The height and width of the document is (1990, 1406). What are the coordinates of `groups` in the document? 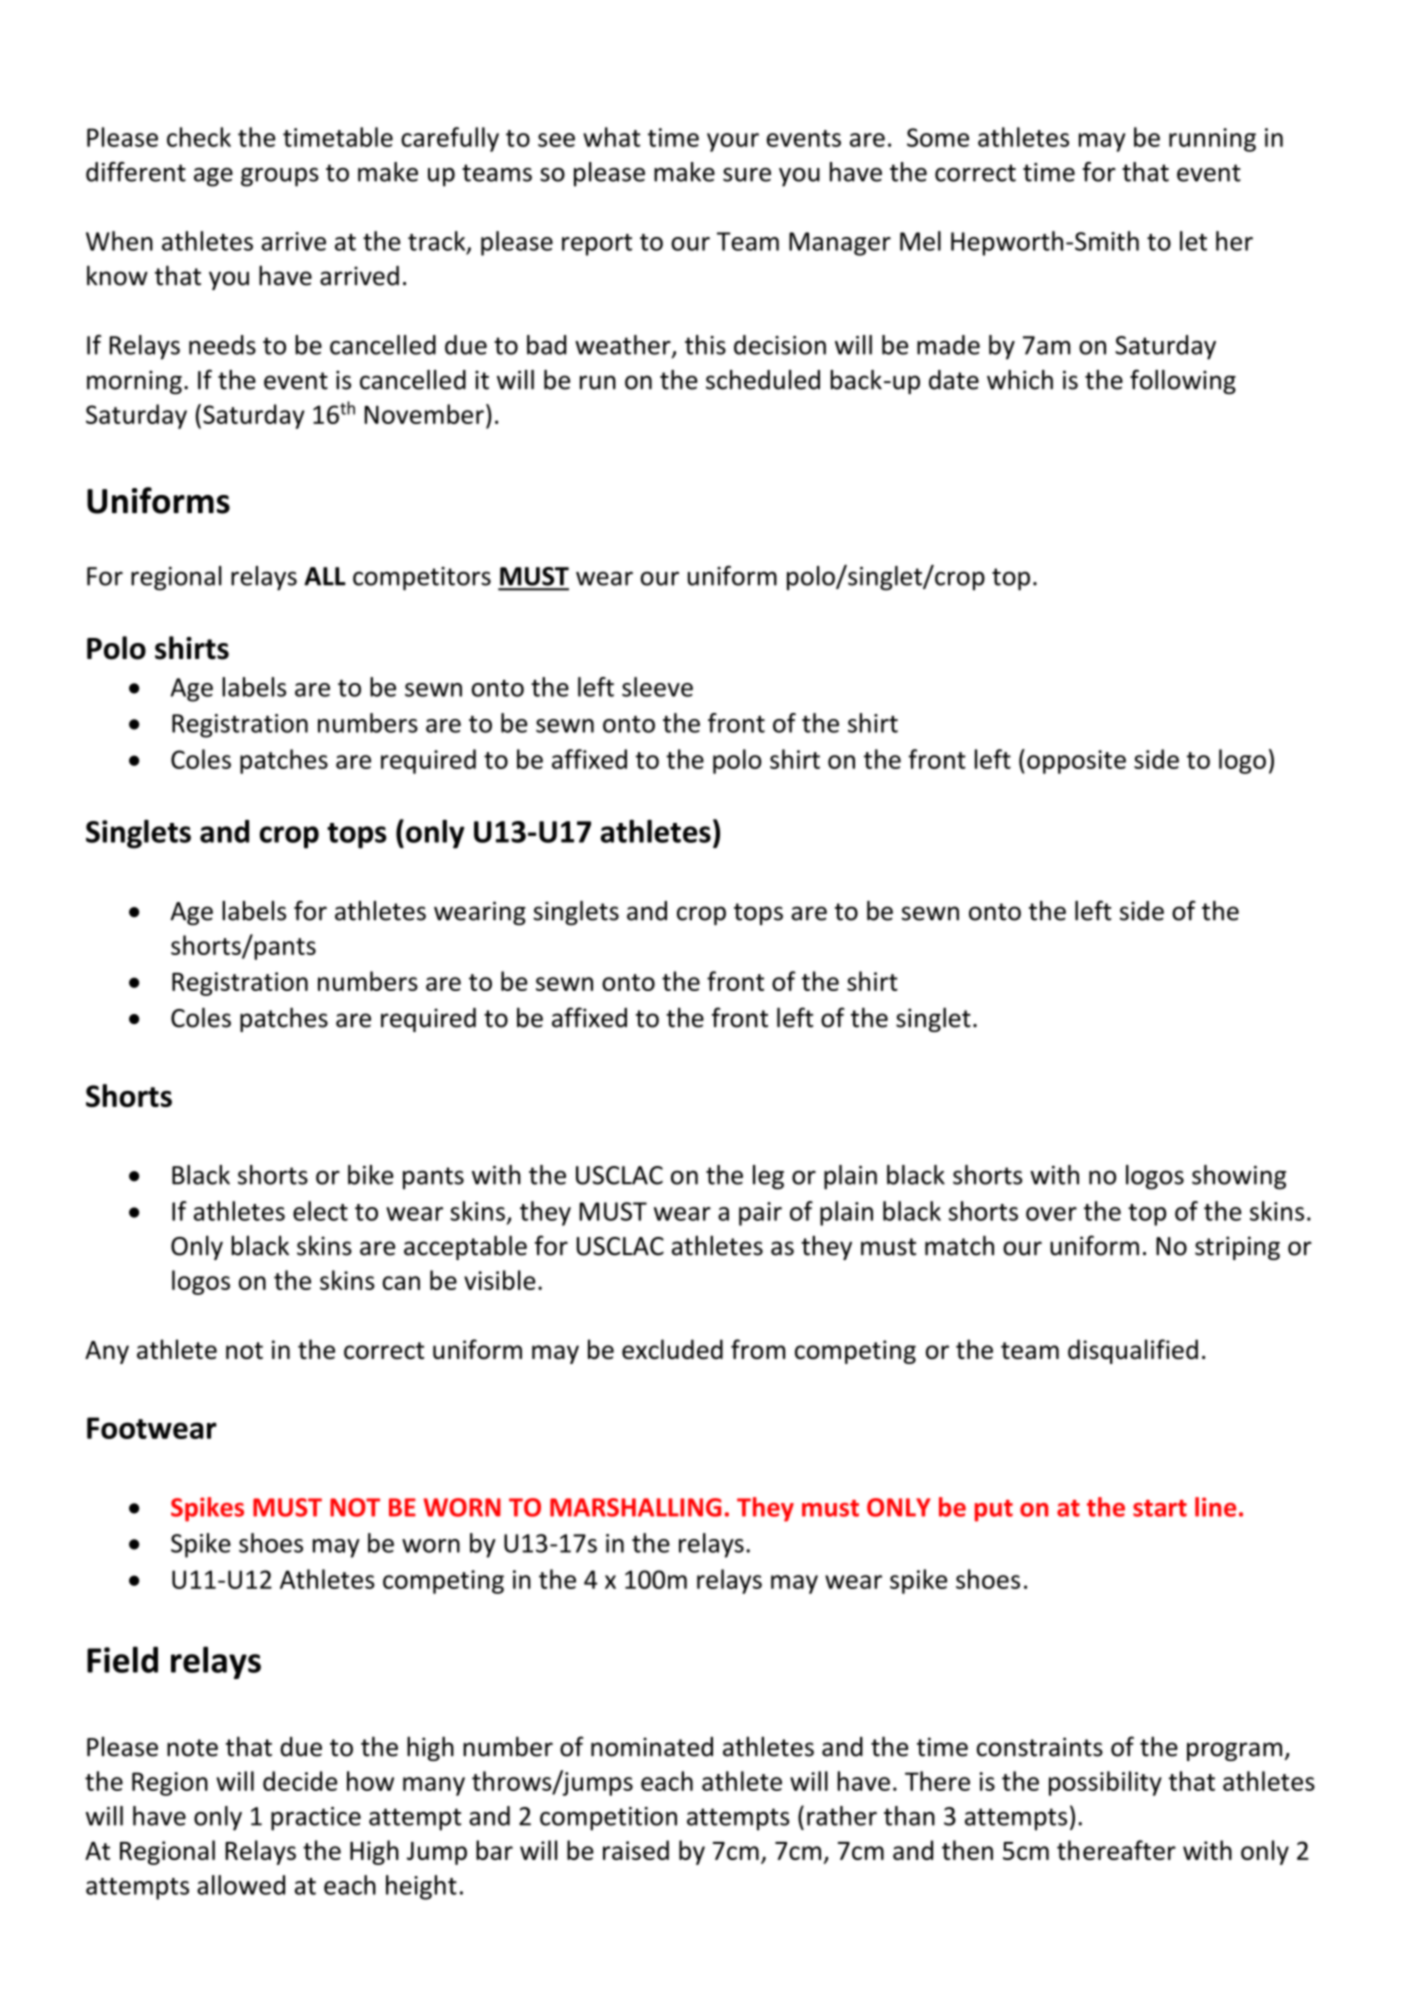 It's located at (280, 177).
